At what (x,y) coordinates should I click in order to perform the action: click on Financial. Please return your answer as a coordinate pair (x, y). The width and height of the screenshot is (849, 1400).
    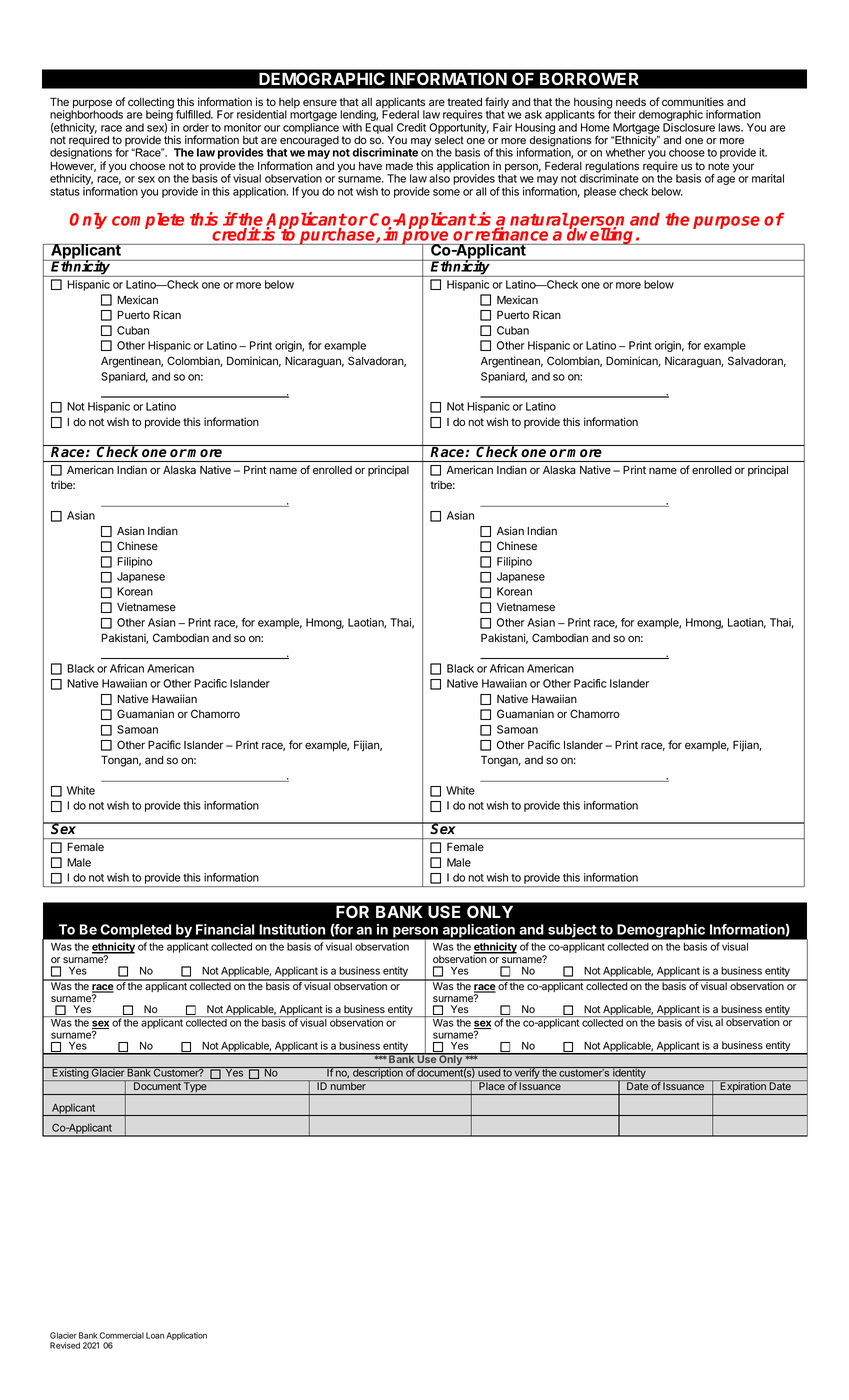
    Looking at the image, I should click on (225, 929).
